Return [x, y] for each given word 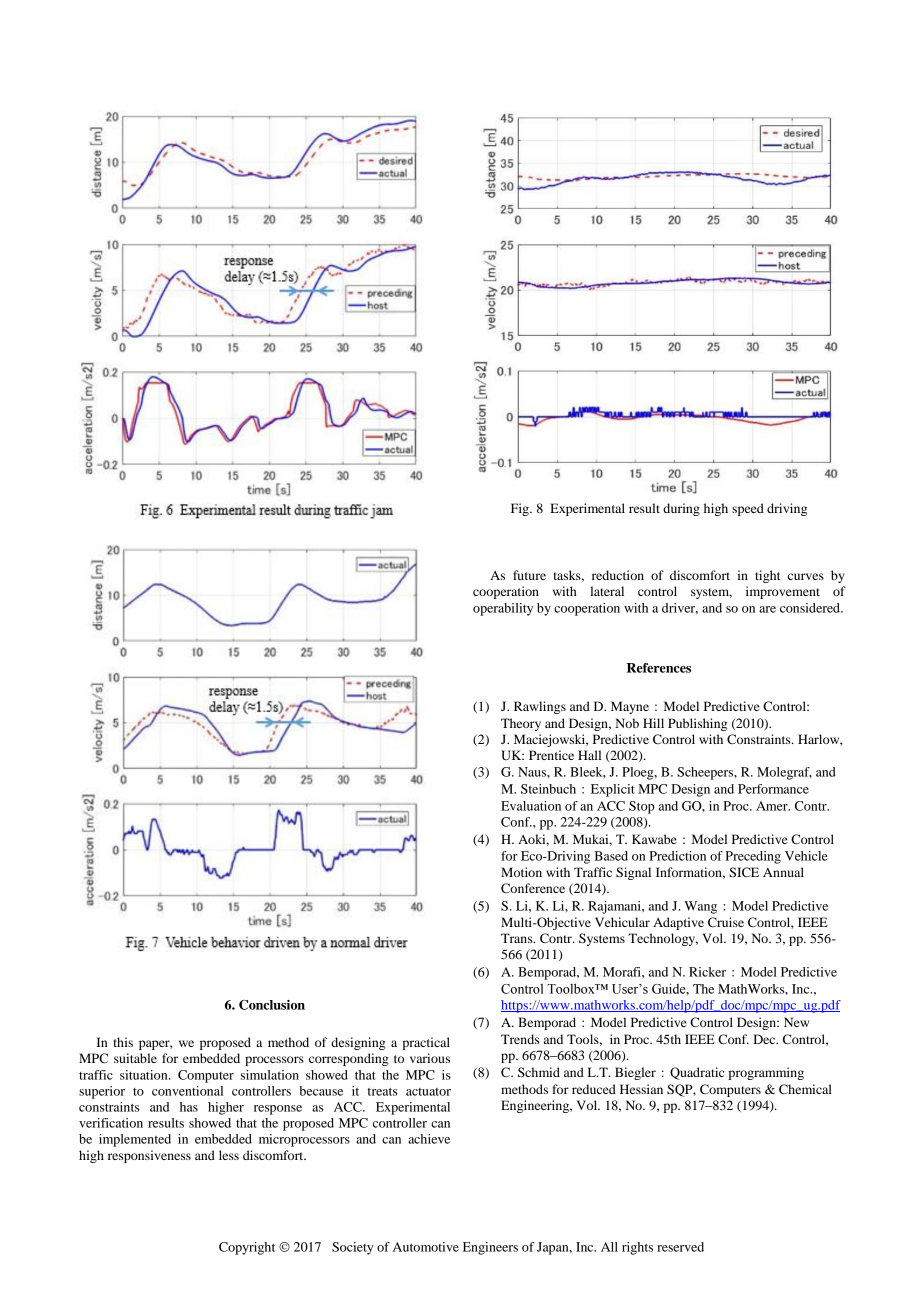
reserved [680, 1247]
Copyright [247, 1248]
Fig [521, 509]
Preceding [753, 857]
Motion [521, 872]
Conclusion [272, 1005]
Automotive [426, 1247]
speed [748, 509]
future [529, 575]
